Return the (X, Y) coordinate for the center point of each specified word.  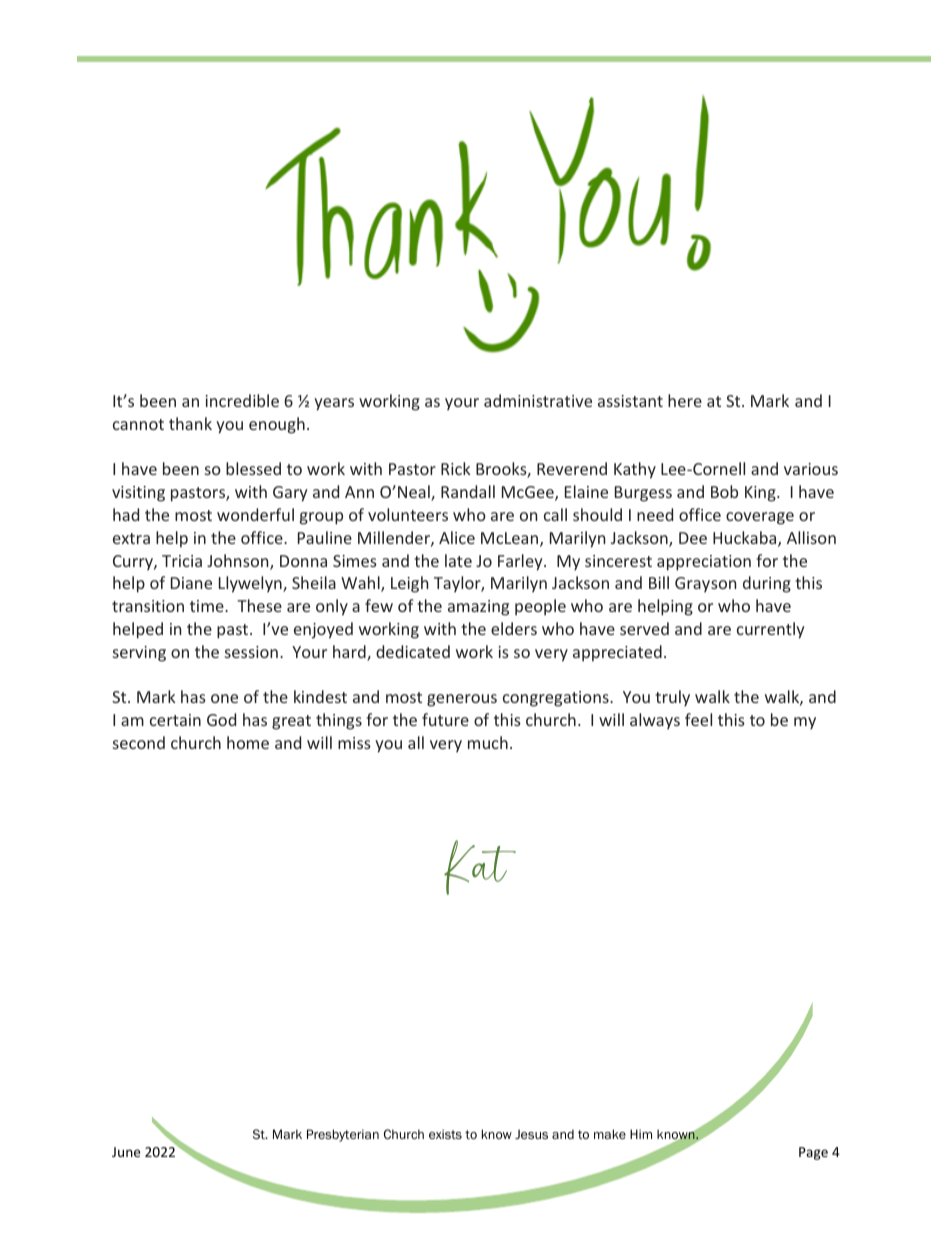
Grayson (705, 585)
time (208, 606)
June (126, 1152)
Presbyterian (343, 1135)
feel (698, 719)
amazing (478, 608)
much (488, 742)
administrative (538, 400)
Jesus (531, 1134)
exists (445, 1134)
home (248, 742)
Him (641, 1134)
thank (190, 423)
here (685, 400)
